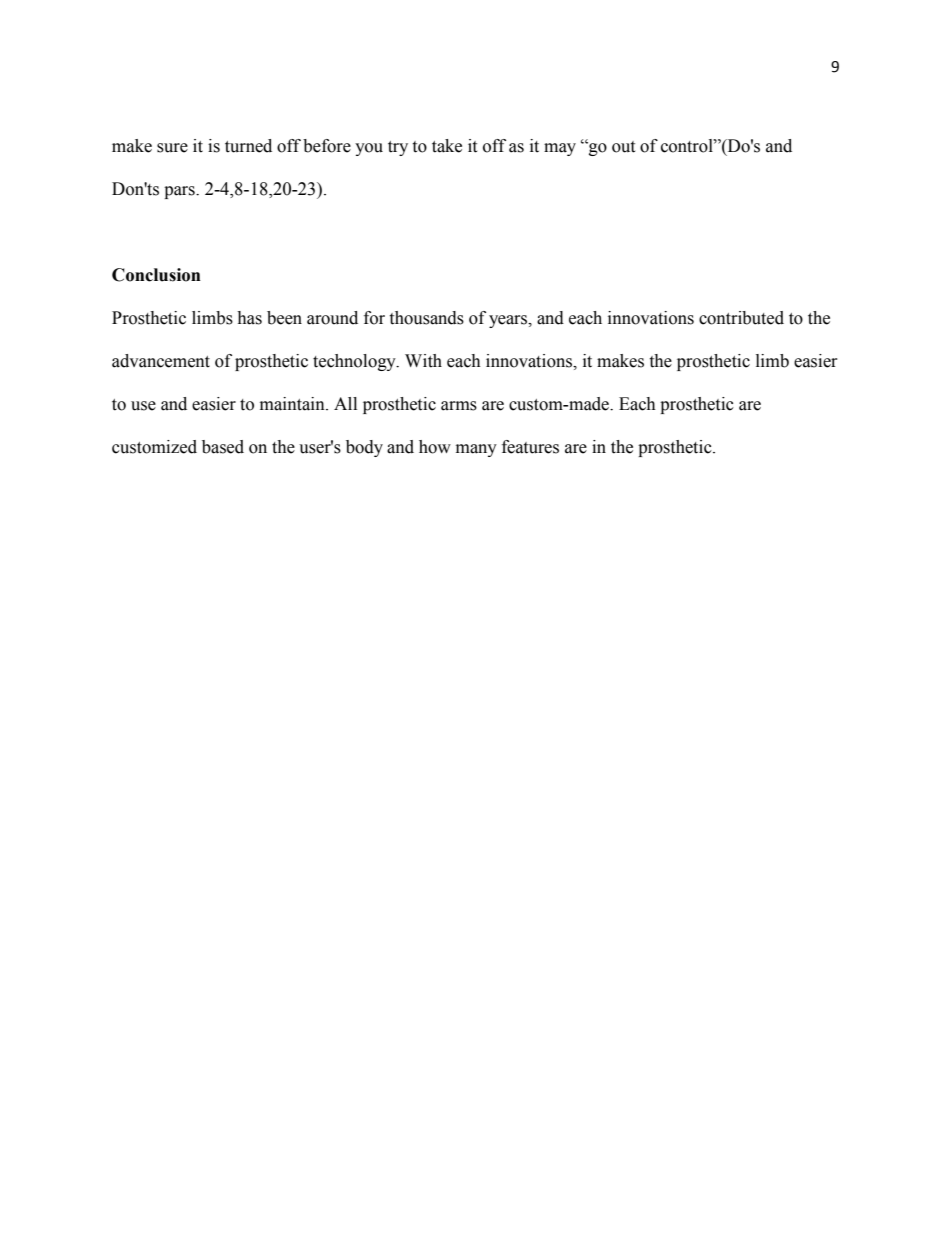  What do you see at coordinates (427, 318) in the screenshot?
I see `thousands` at bounding box center [427, 318].
